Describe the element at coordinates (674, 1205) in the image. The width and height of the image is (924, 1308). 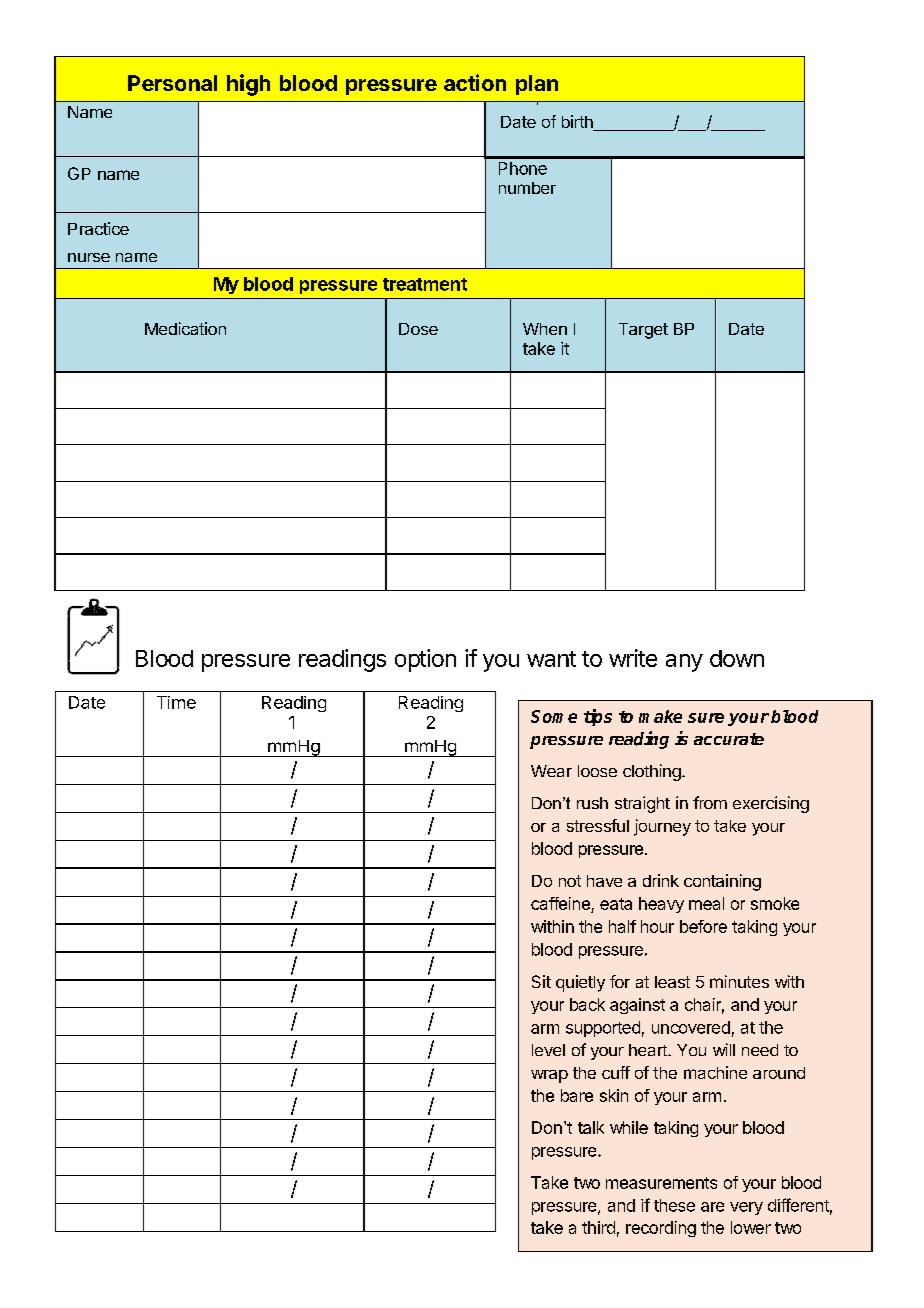
I see `these` at that location.
